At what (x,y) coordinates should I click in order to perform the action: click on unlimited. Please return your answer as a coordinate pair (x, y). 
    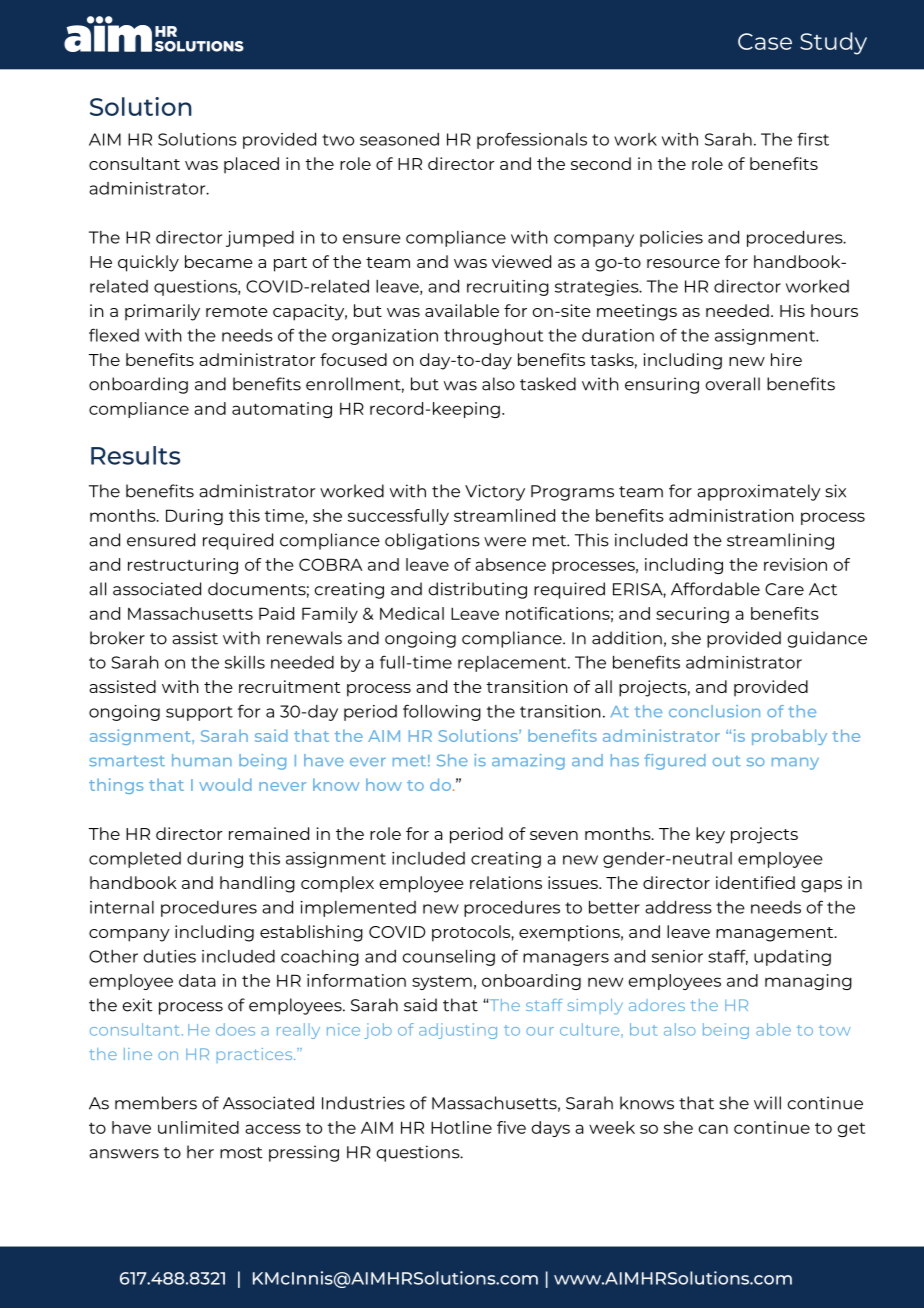
    Looking at the image, I should click on (198, 1127).
